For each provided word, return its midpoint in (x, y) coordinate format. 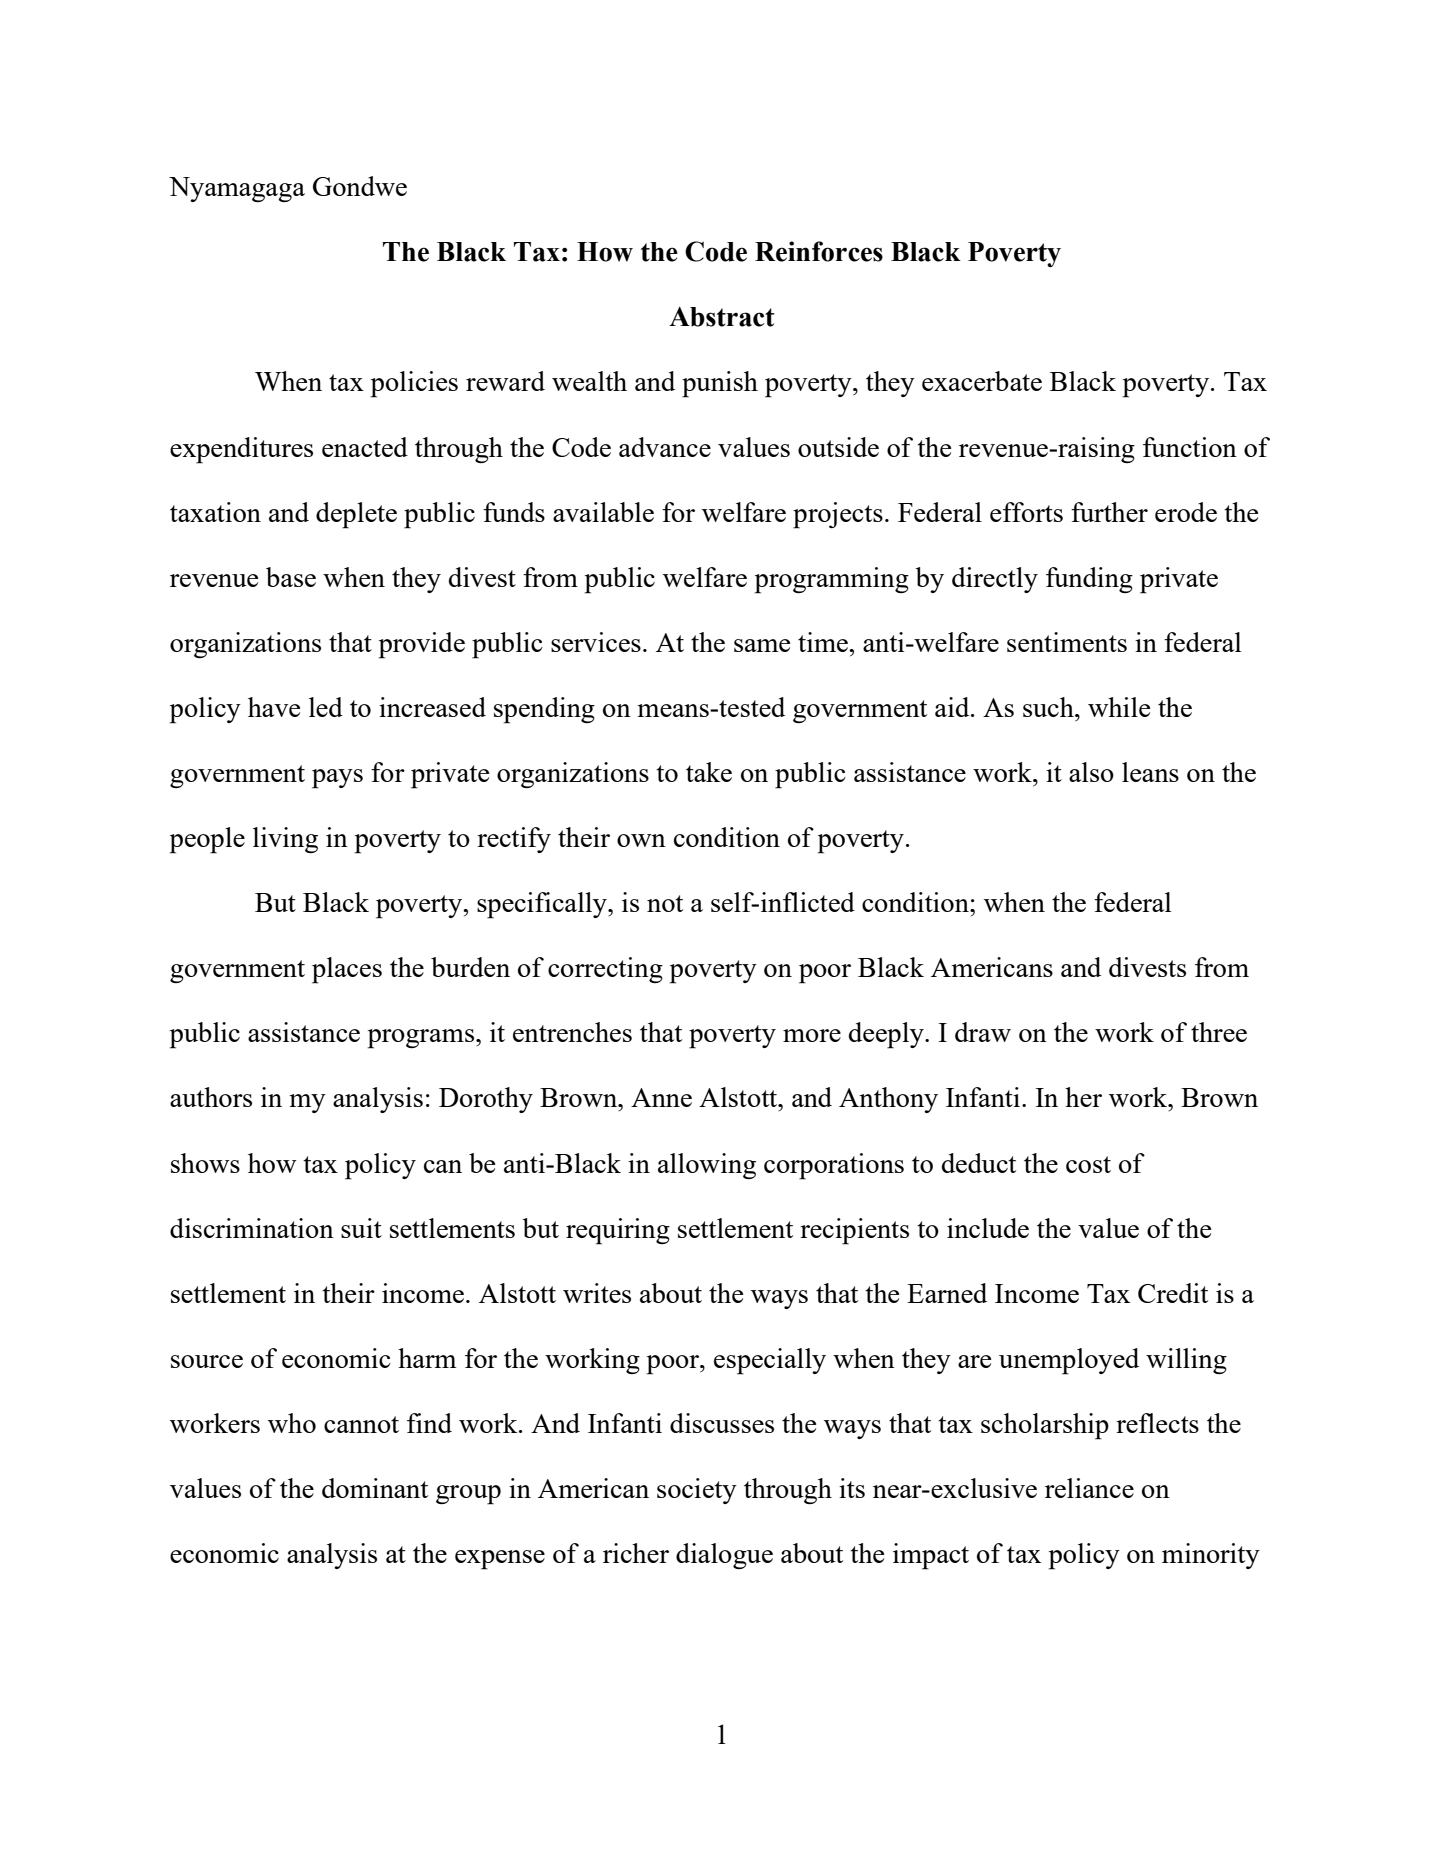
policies (414, 384)
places (347, 970)
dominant (375, 1488)
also (1091, 772)
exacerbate (982, 381)
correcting (605, 970)
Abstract (722, 316)
